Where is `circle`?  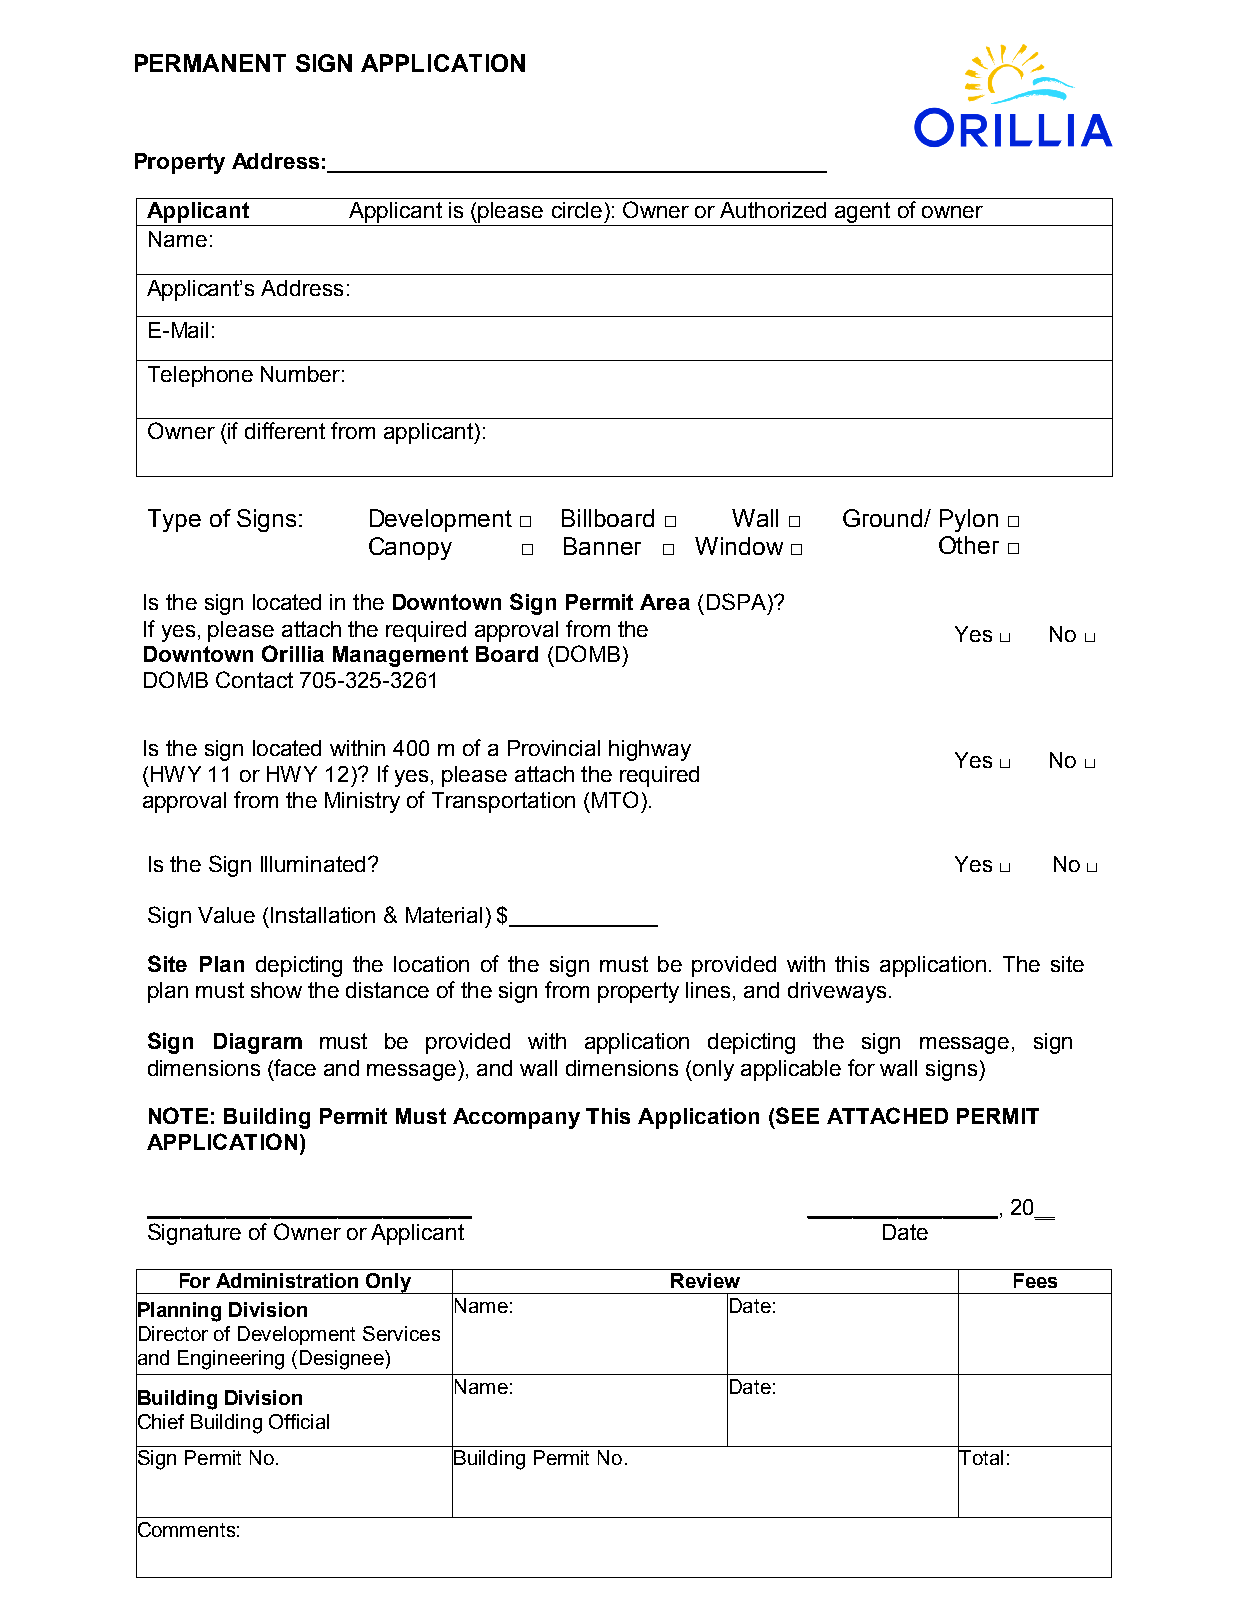 circle is located at coordinates (577, 210).
